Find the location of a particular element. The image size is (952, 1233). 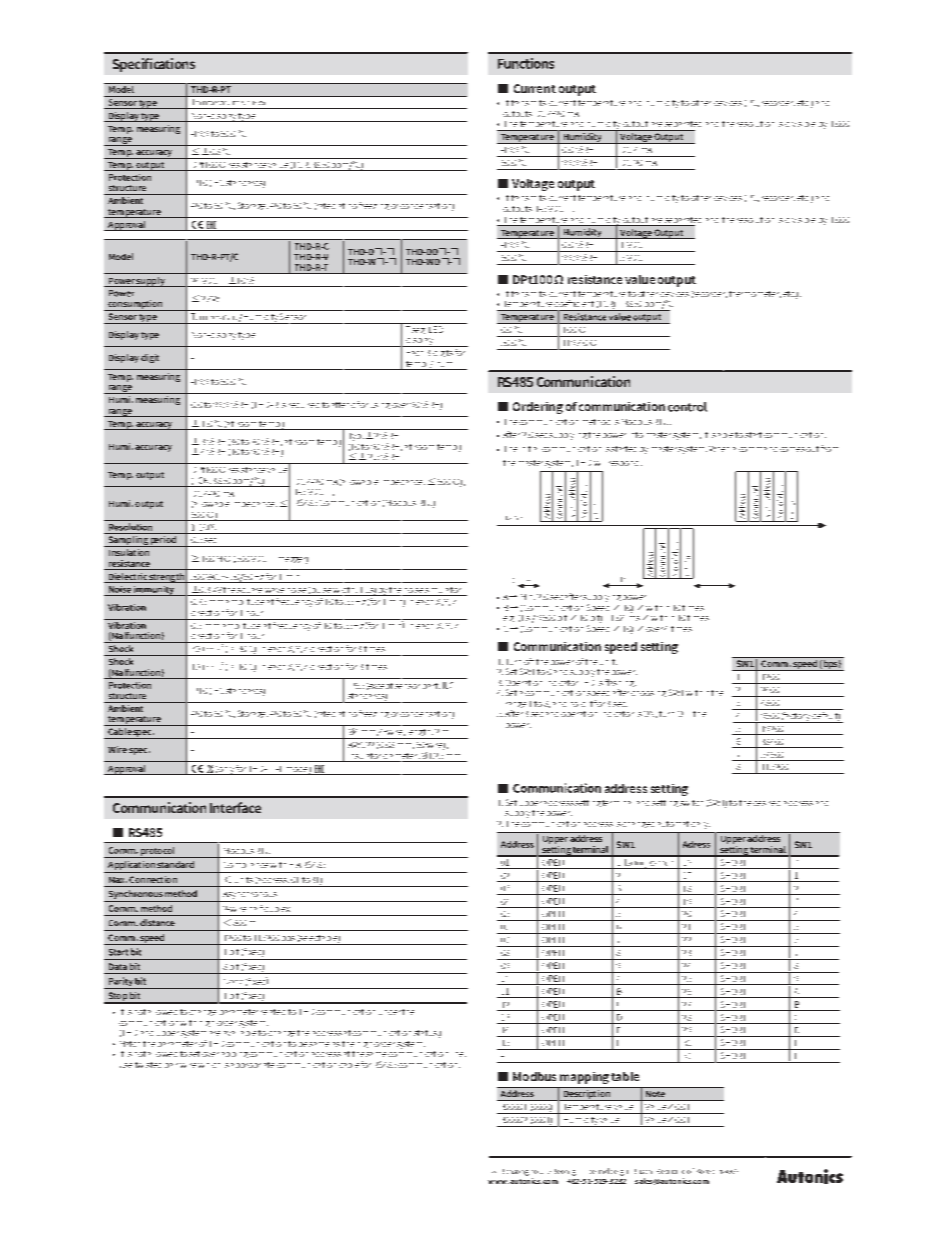

consumption is located at coordinates (135, 305).
